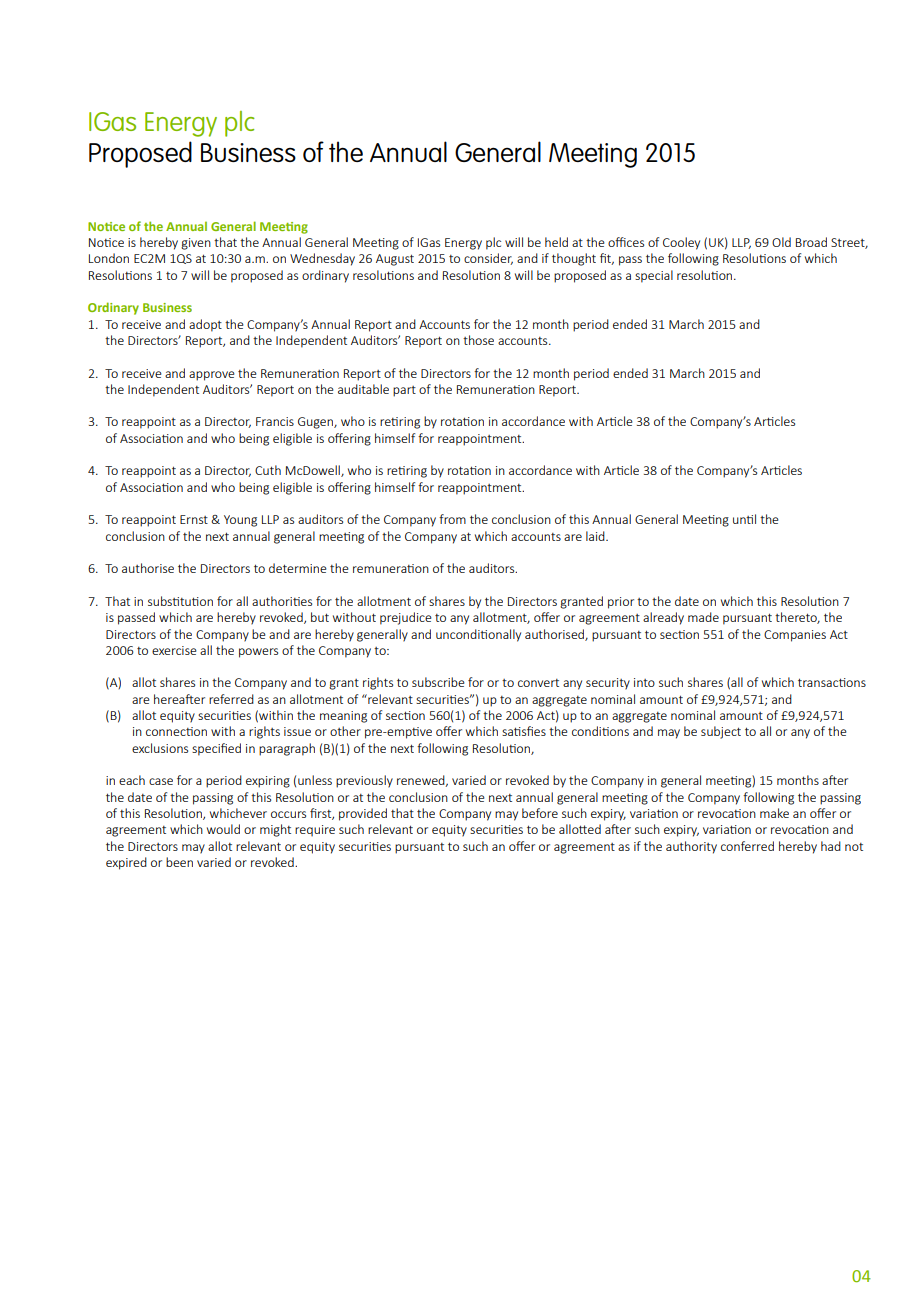 This document has height=1308, width=924. Describe the element at coordinates (488, 259) in the document. I see `consider` at that location.
